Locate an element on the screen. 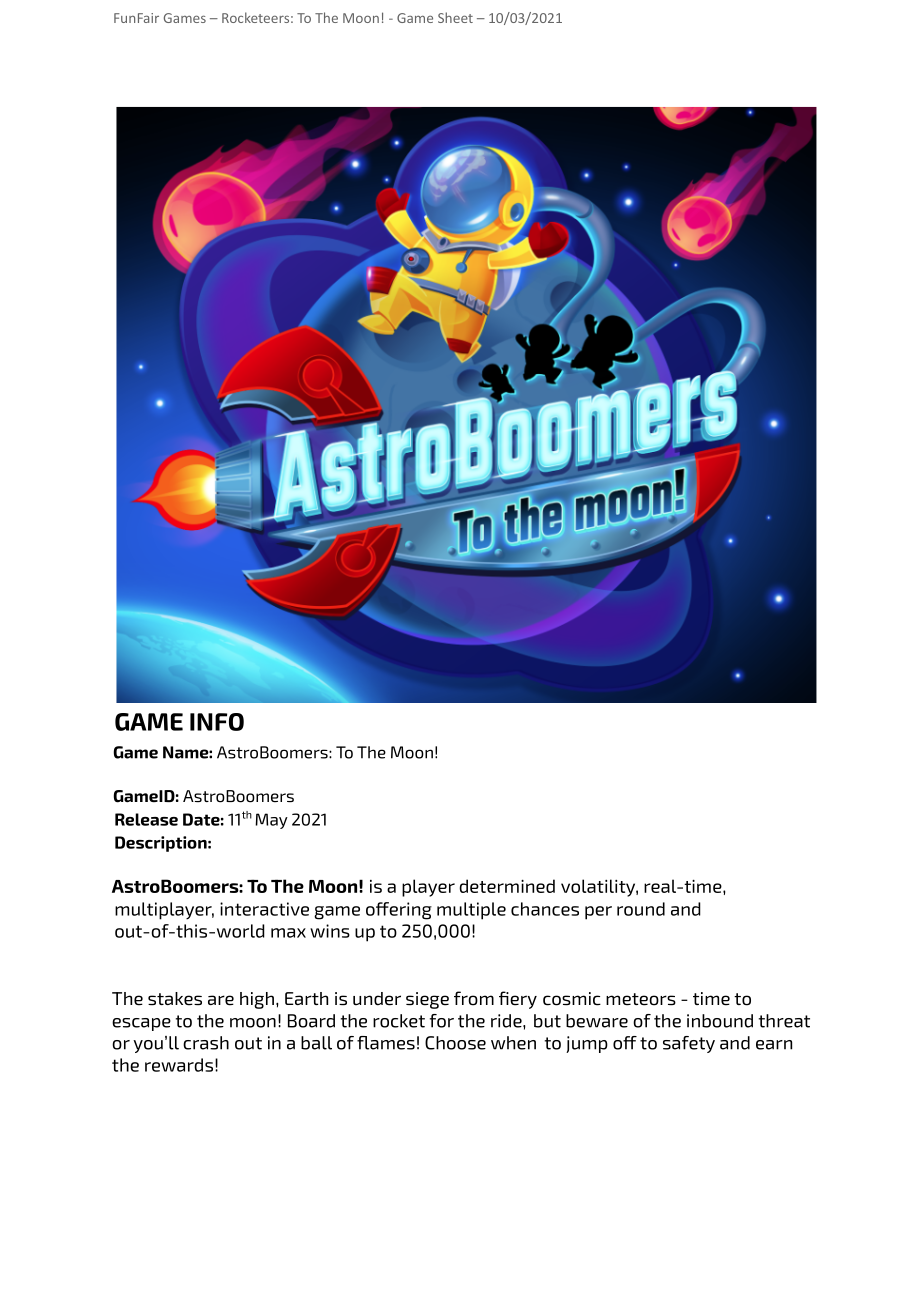  Sheet is located at coordinates (455, 17).
